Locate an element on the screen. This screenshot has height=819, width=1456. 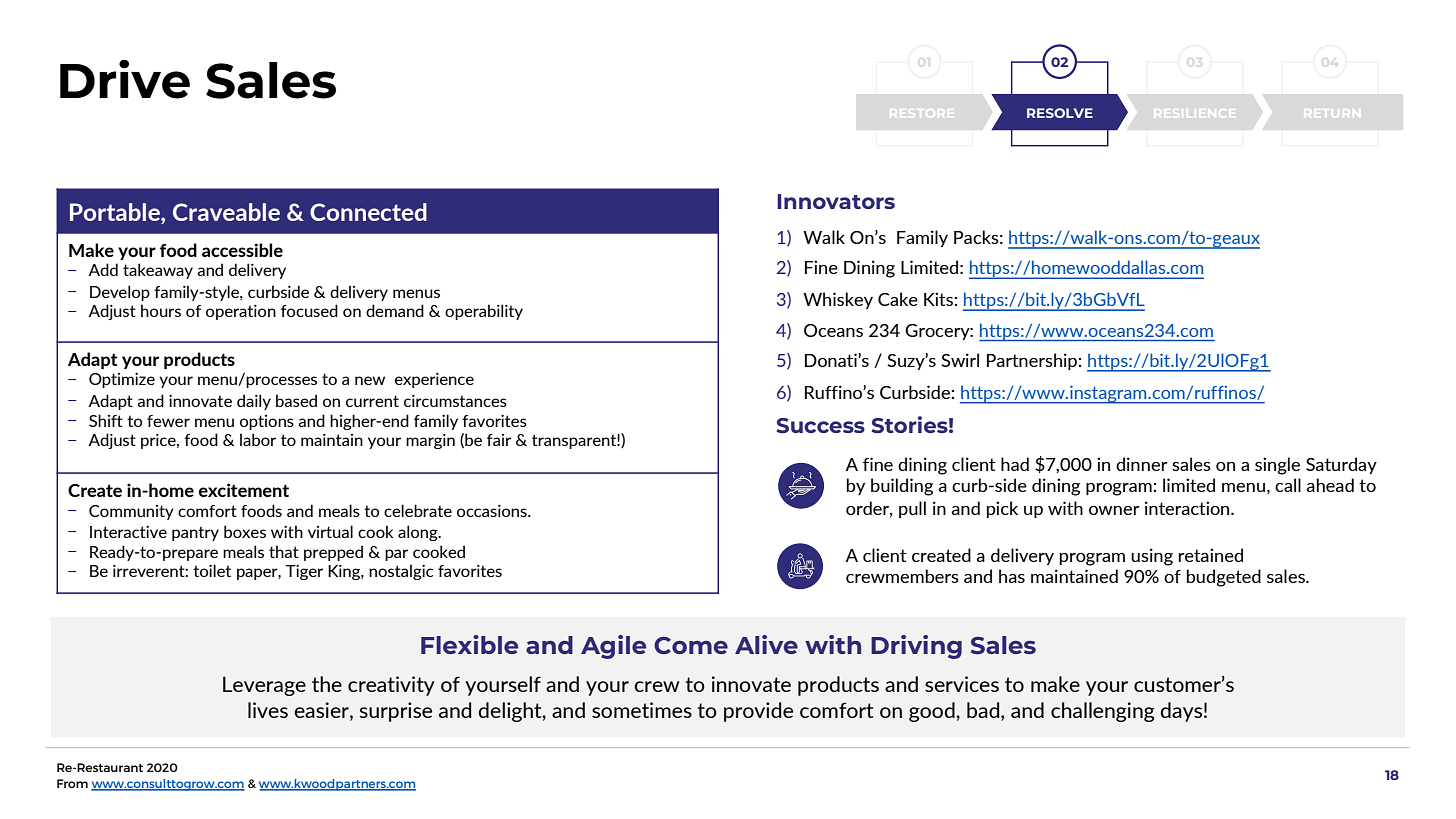
Drive is located at coordinates (125, 79).
